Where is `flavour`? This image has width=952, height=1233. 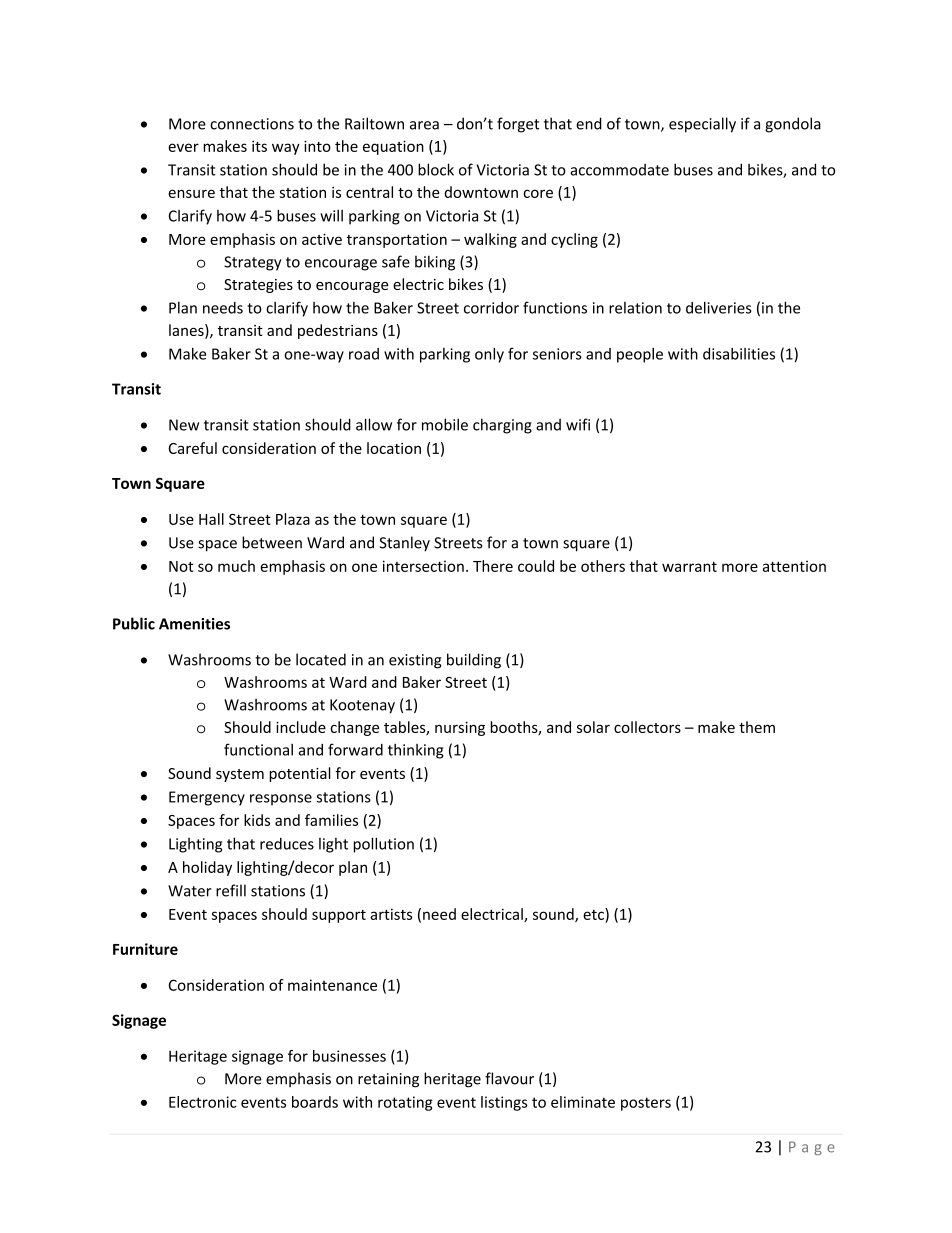
flavour is located at coordinates (509, 1078).
